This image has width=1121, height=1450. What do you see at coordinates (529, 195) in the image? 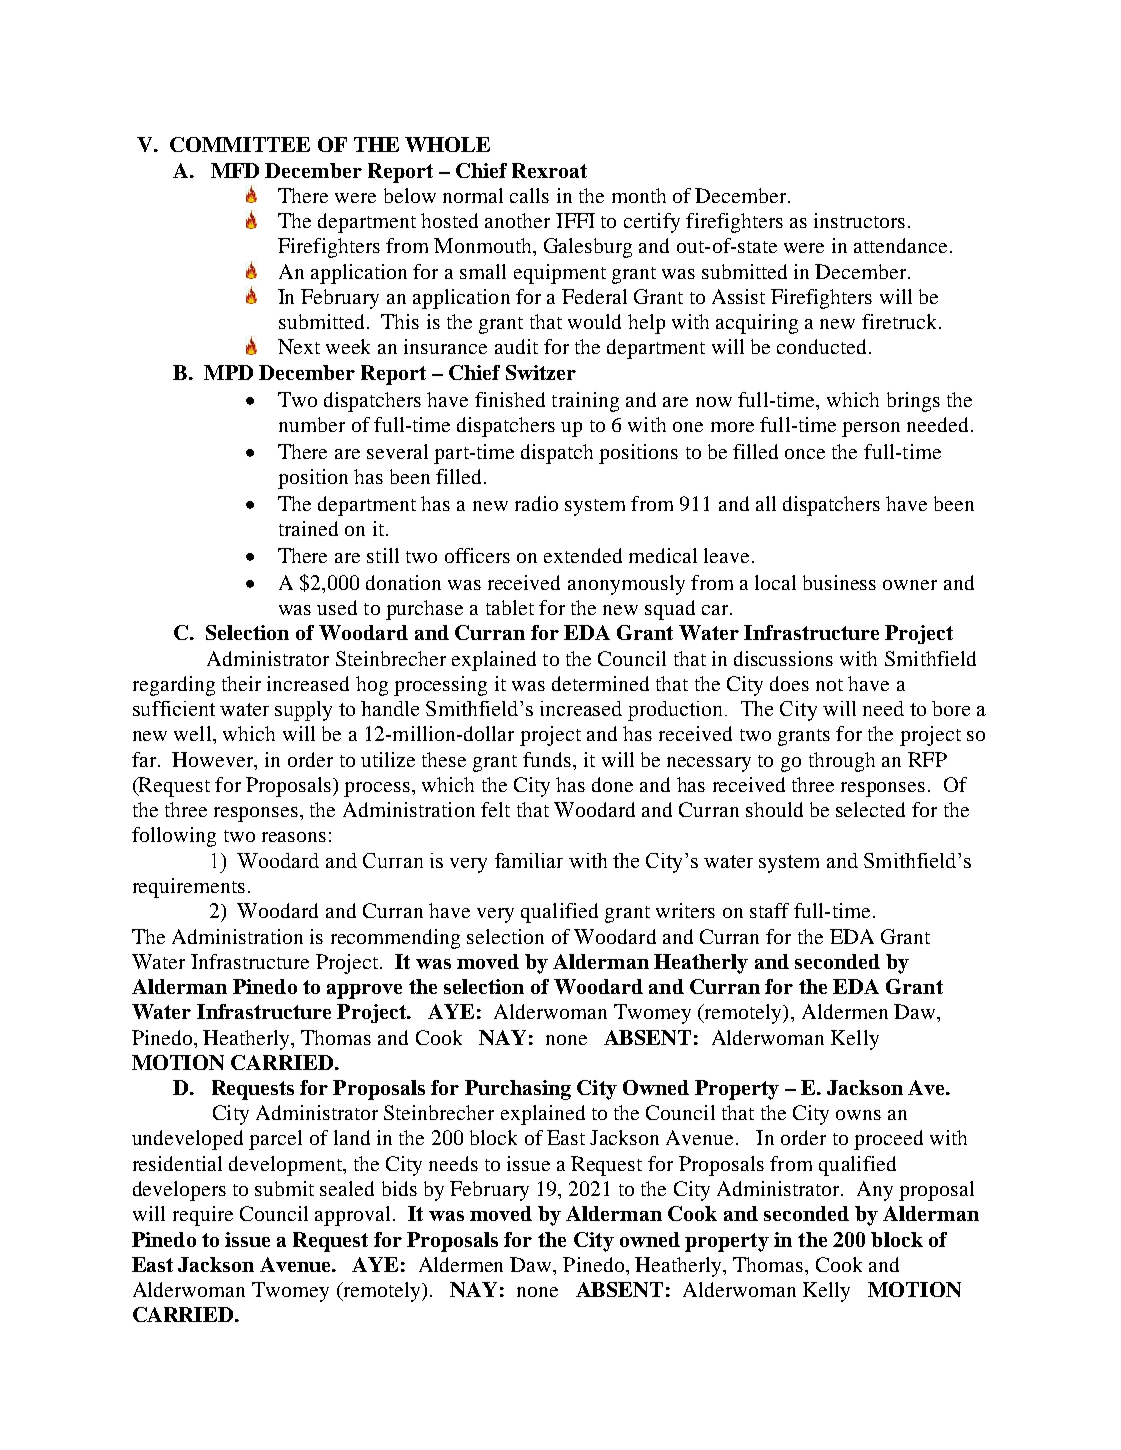
I see `calls` at bounding box center [529, 195].
